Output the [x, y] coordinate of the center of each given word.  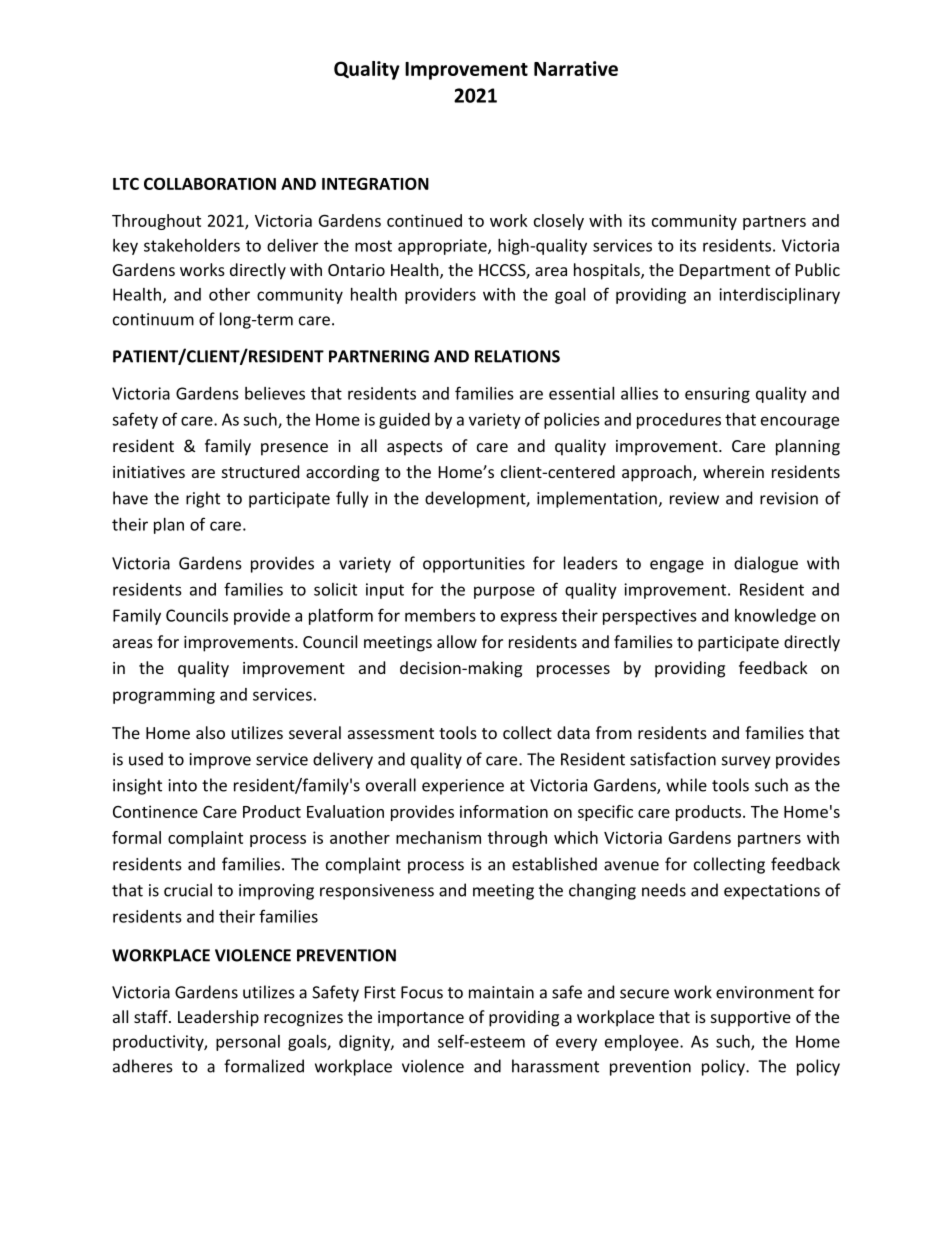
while [686, 785]
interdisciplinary [779, 296]
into [183, 785]
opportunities [474, 565]
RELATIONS [517, 356]
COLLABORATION [210, 183]
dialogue [766, 564]
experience [463, 787]
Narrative [576, 68]
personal [248, 1043]
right [203, 499]
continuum [153, 319]
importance [421, 1019]
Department [725, 272]
